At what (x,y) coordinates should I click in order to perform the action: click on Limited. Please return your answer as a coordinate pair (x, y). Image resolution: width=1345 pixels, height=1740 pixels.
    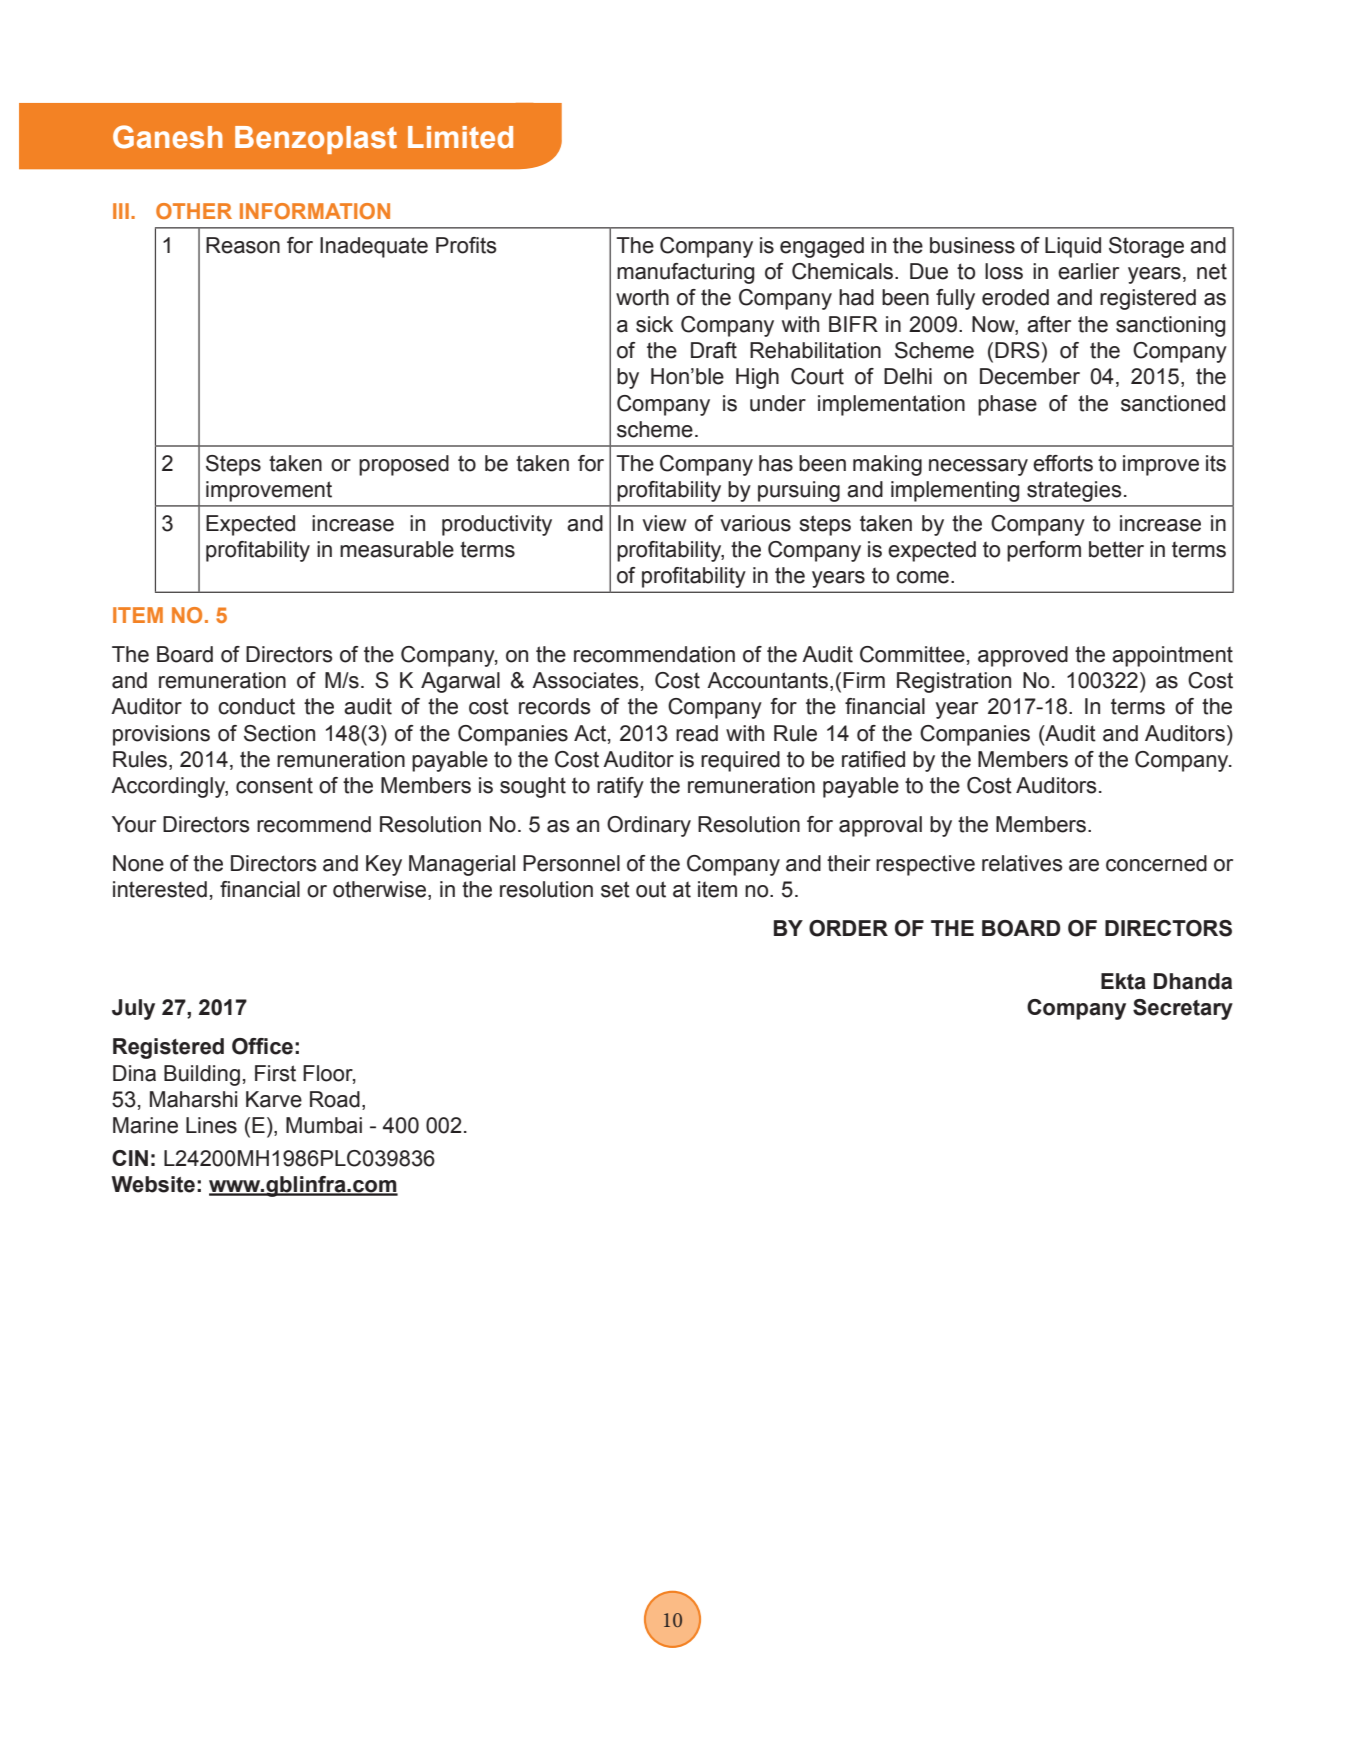
    Looking at the image, I should click on (460, 137).
